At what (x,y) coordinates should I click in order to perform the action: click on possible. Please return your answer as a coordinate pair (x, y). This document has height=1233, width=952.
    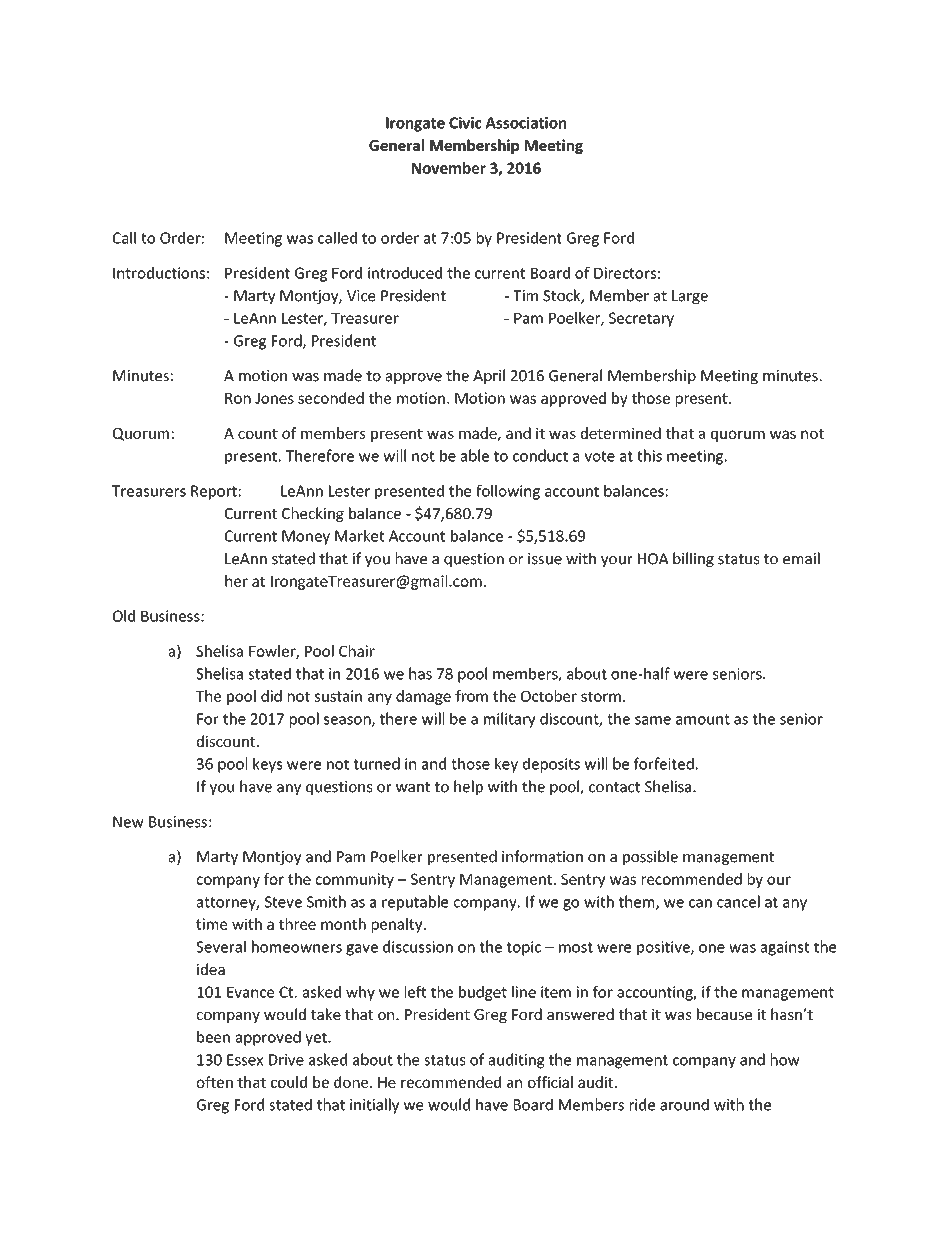
    Looking at the image, I should click on (650, 857).
